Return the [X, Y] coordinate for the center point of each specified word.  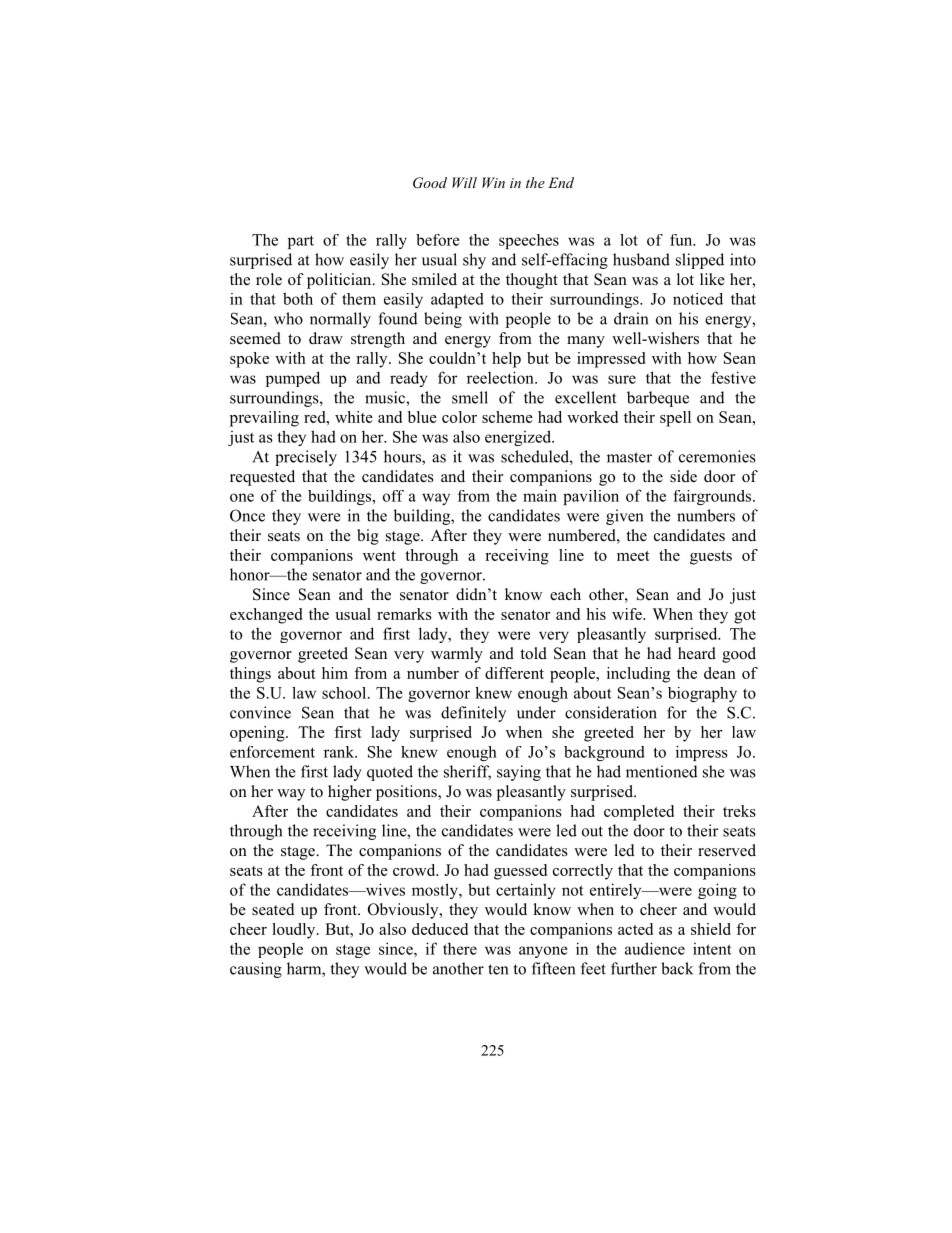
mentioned [662, 771]
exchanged [266, 616]
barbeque [658, 399]
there [460, 948]
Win [493, 182]
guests [711, 558]
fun [682, 240]
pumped [293, 379]
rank [340, 752]
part [301, 242]
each [565, 594]
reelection [501, 377]
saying [519, 773]
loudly [295, 931]
